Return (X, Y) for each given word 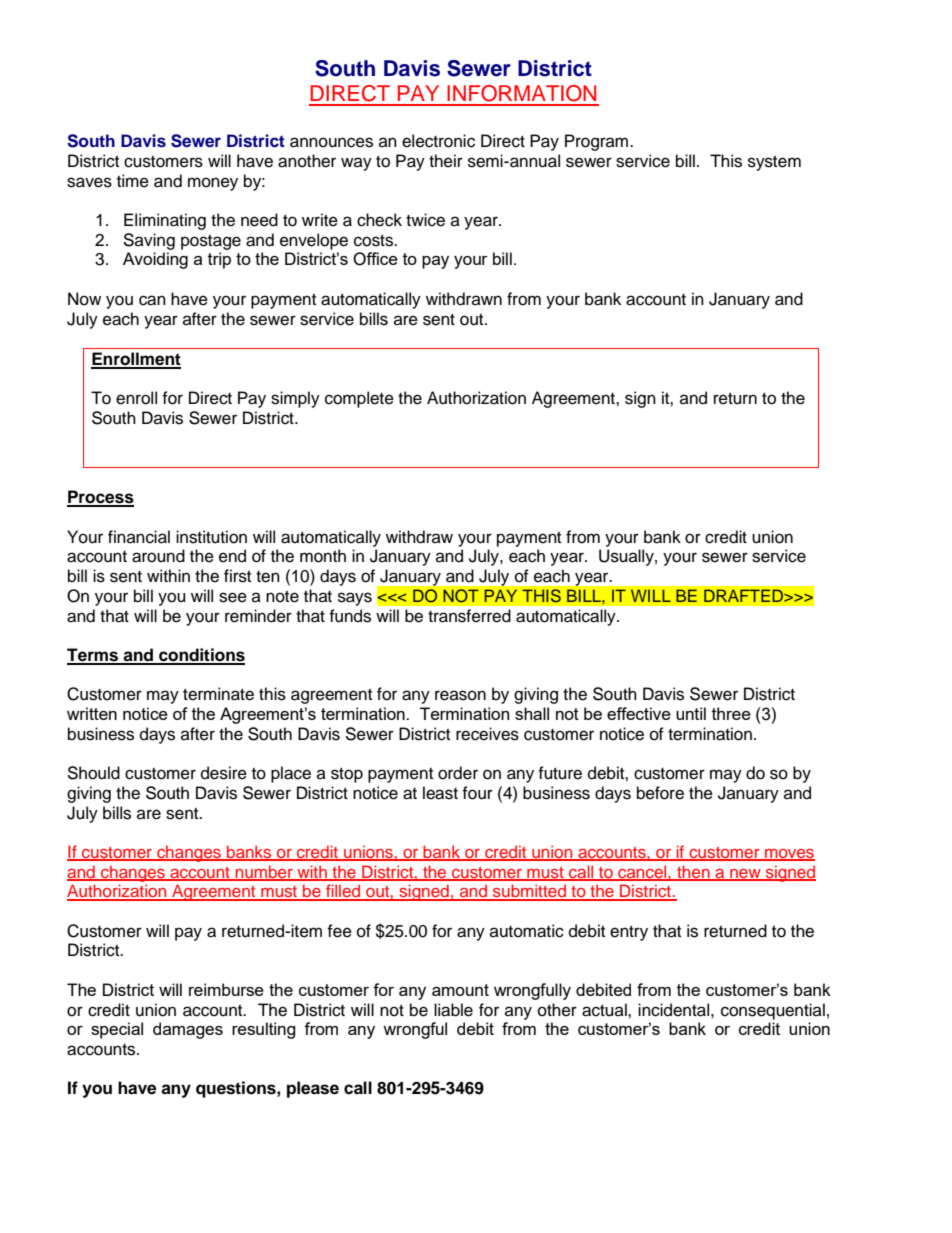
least (440, 793)
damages (188, 1030)
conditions (201, 656)
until (691, 713)
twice (425, 220)
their (446, 161)
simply (295, 399)
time (133, 181)
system (774, 163)
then (693, 872)
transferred (469, 616)
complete (359, 399)
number (264, 872)
